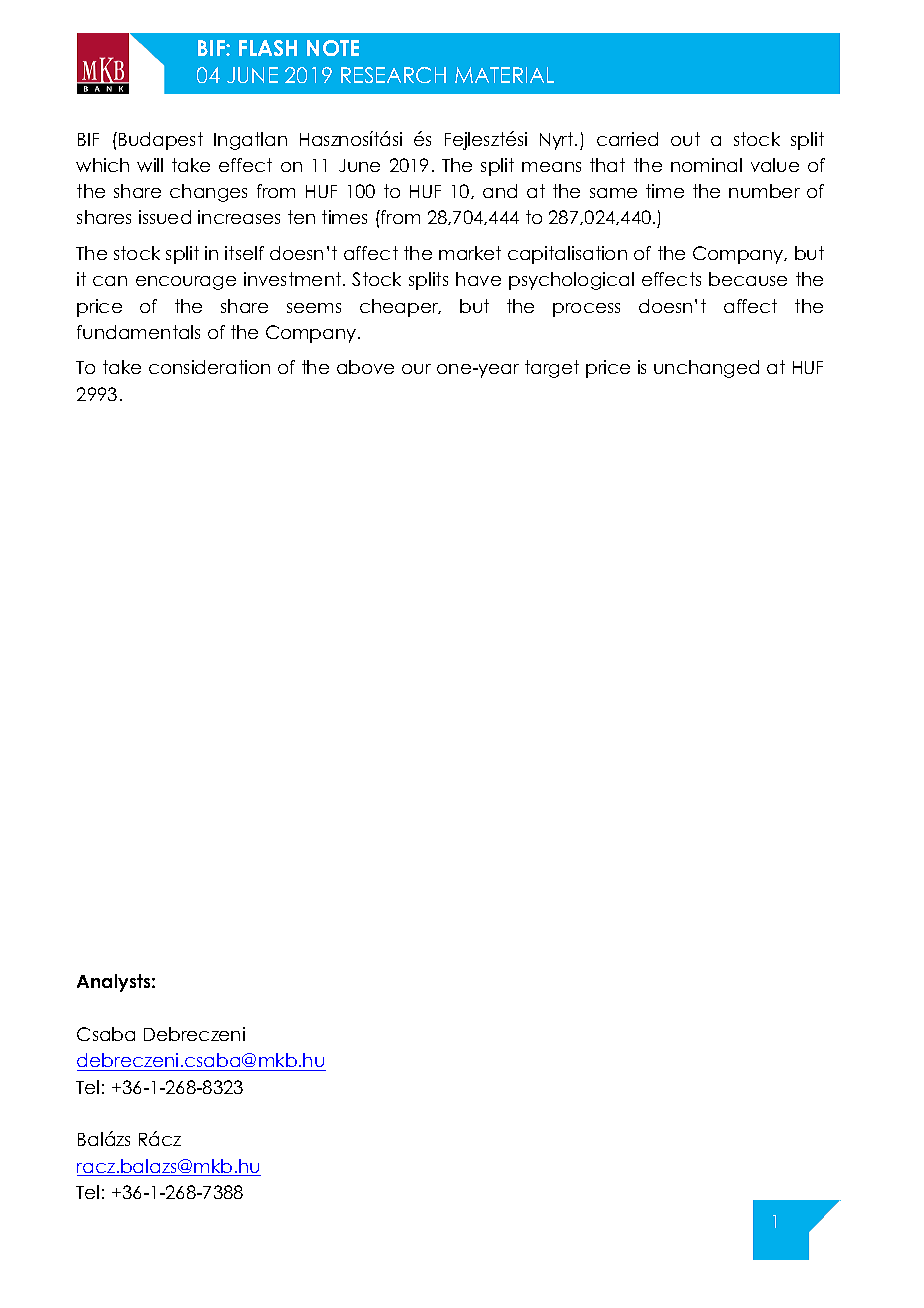  I want to click on issued, so click(165, 217).
